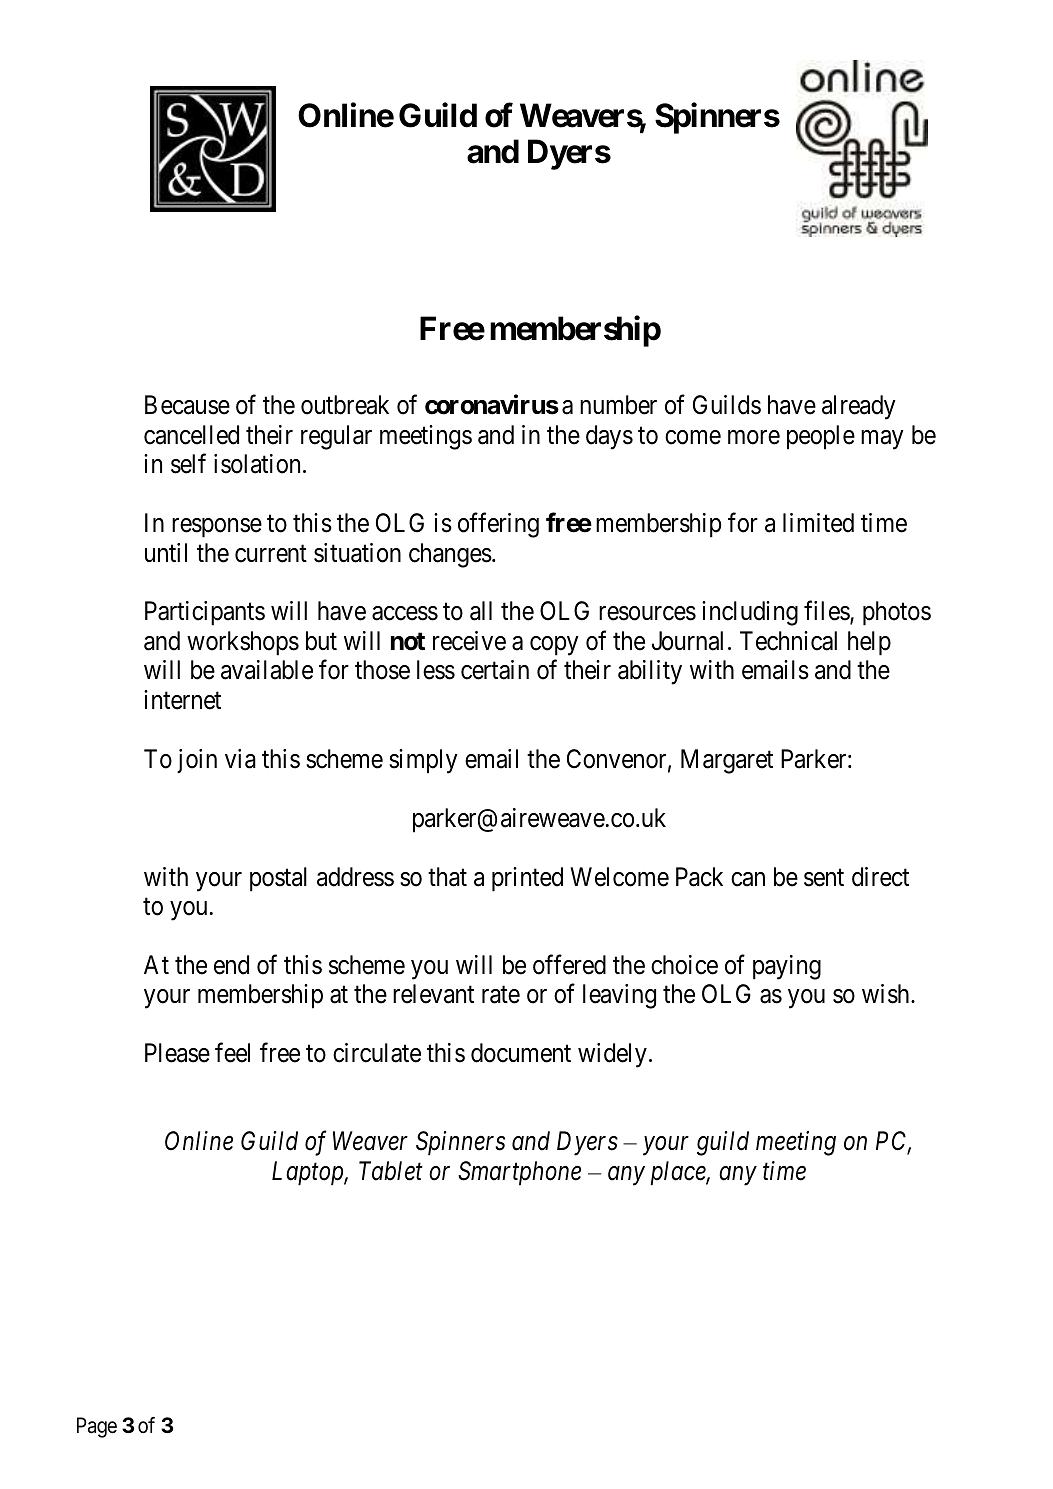  I want to click on simply, so click(423, 761).
